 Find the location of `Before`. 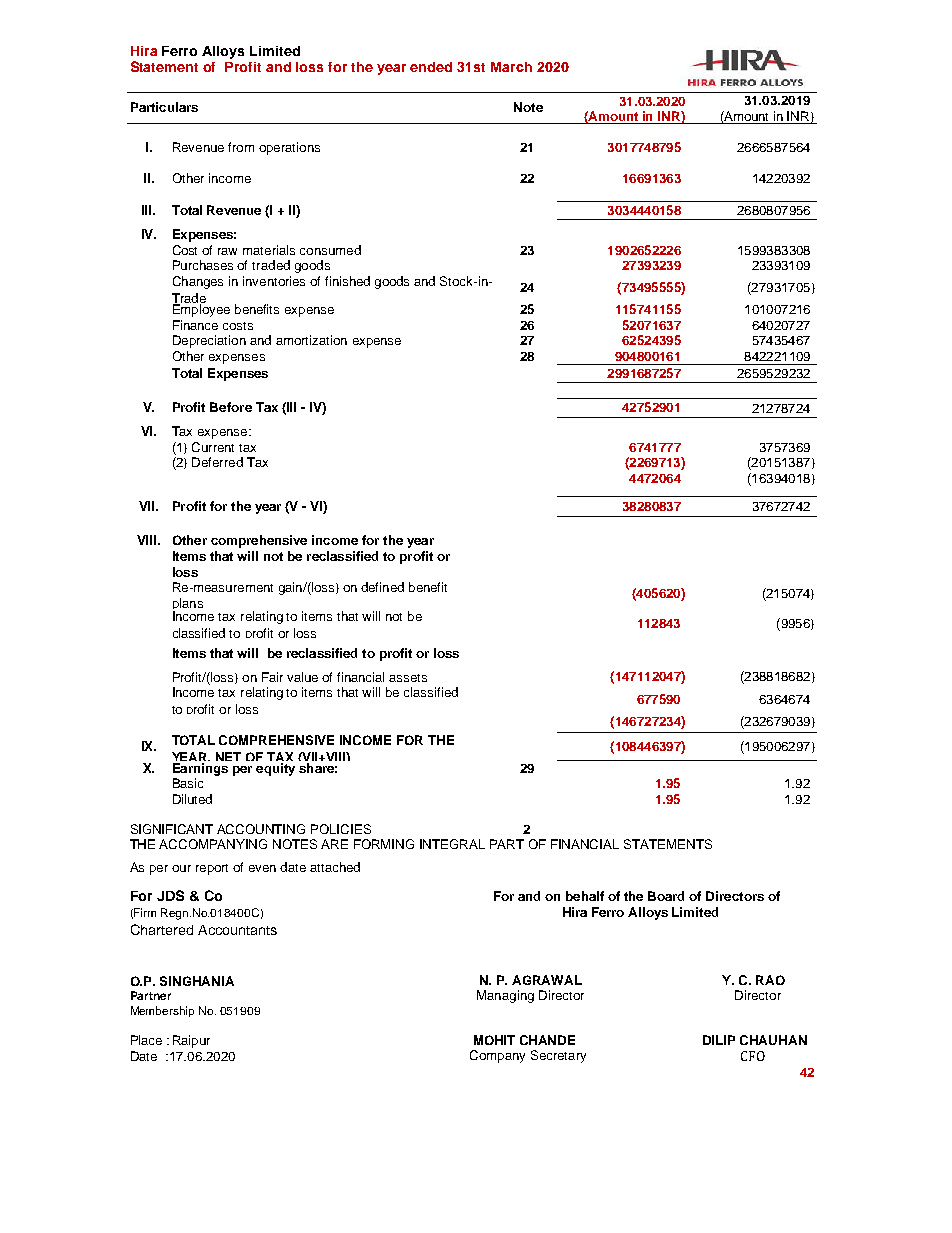

Before is located at coordinates (231, 407).
